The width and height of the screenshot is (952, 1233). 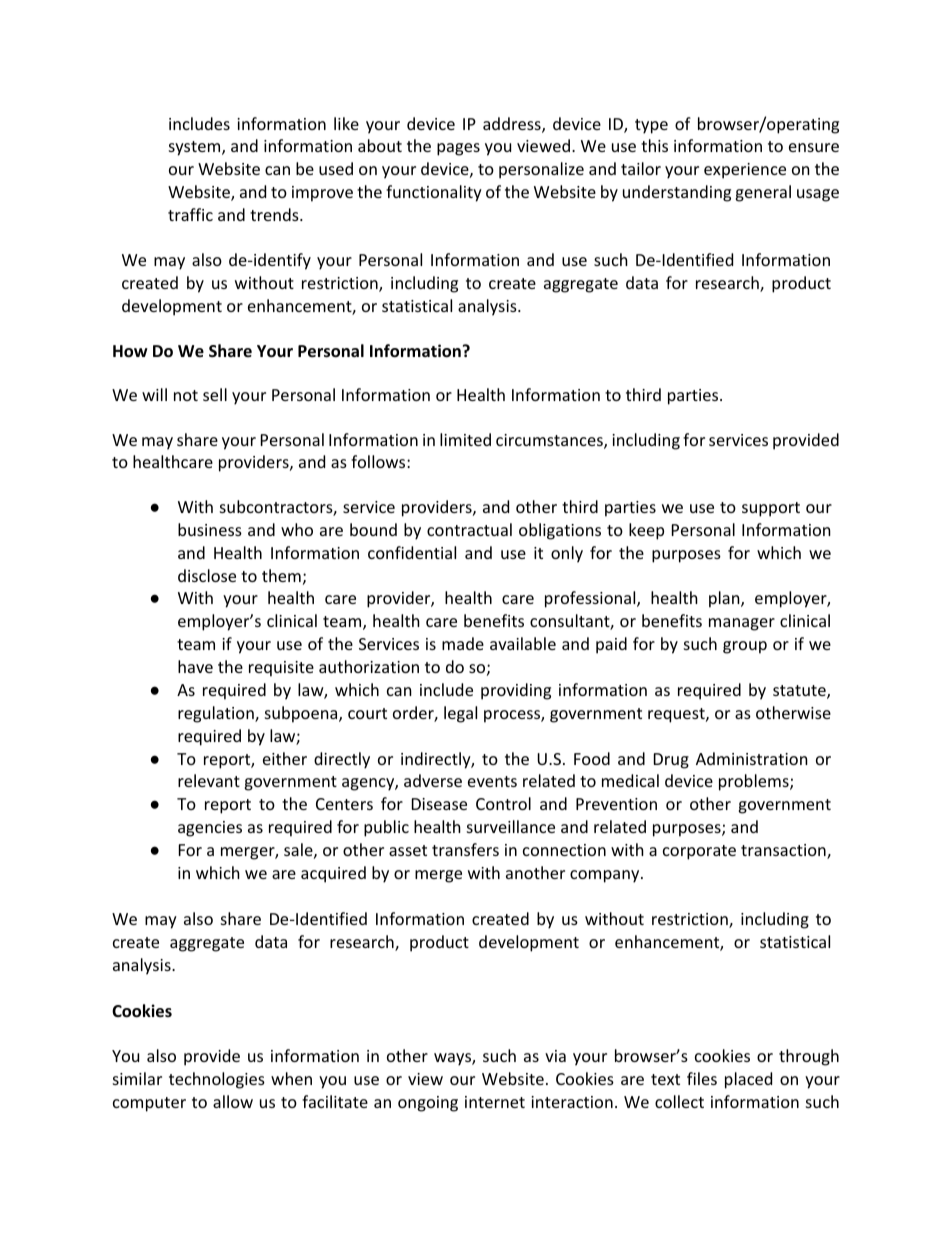 I want to click on internet, so click(x=495, y=1102).
